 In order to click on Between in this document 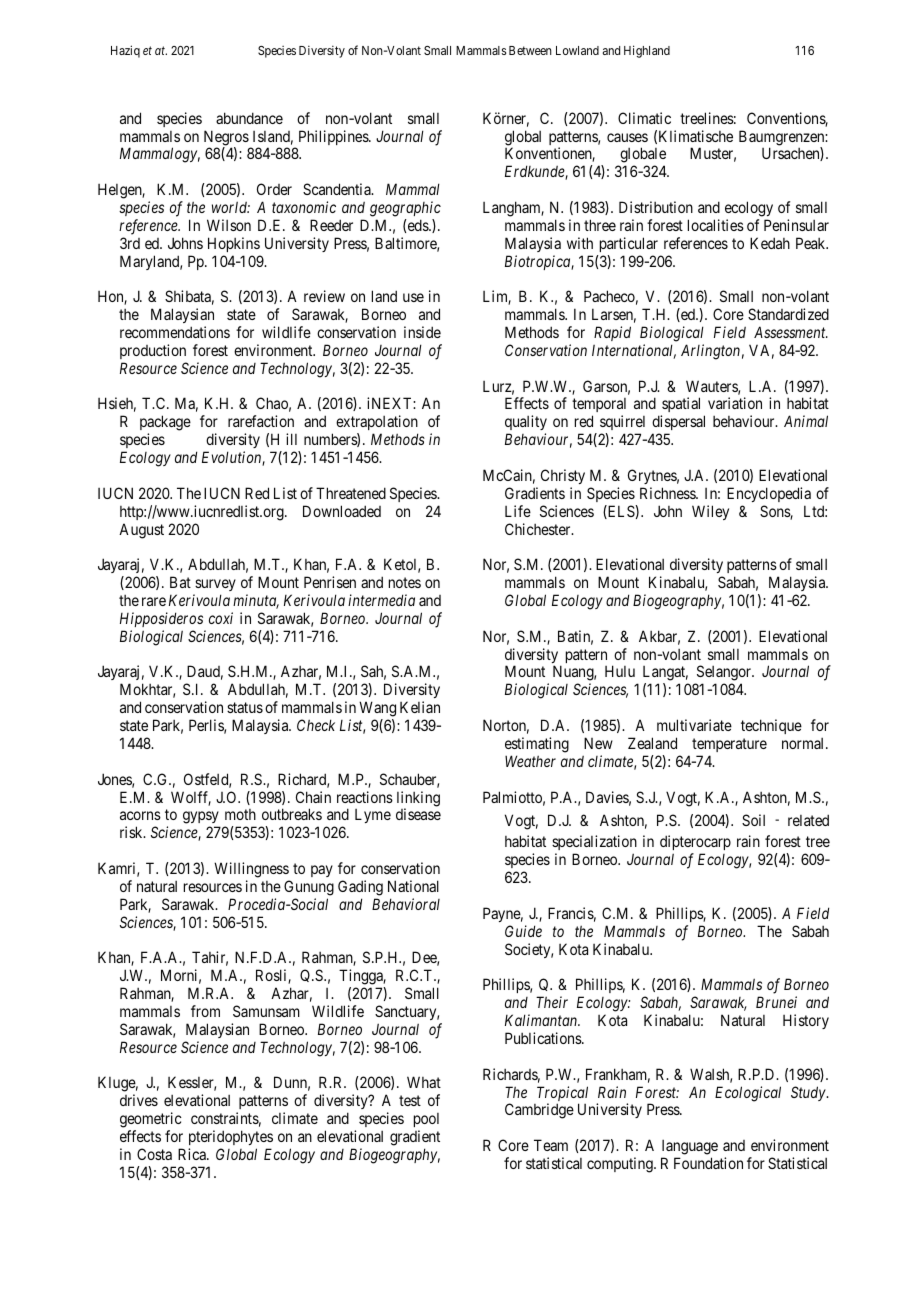, I will do `click(530, 50)`.
